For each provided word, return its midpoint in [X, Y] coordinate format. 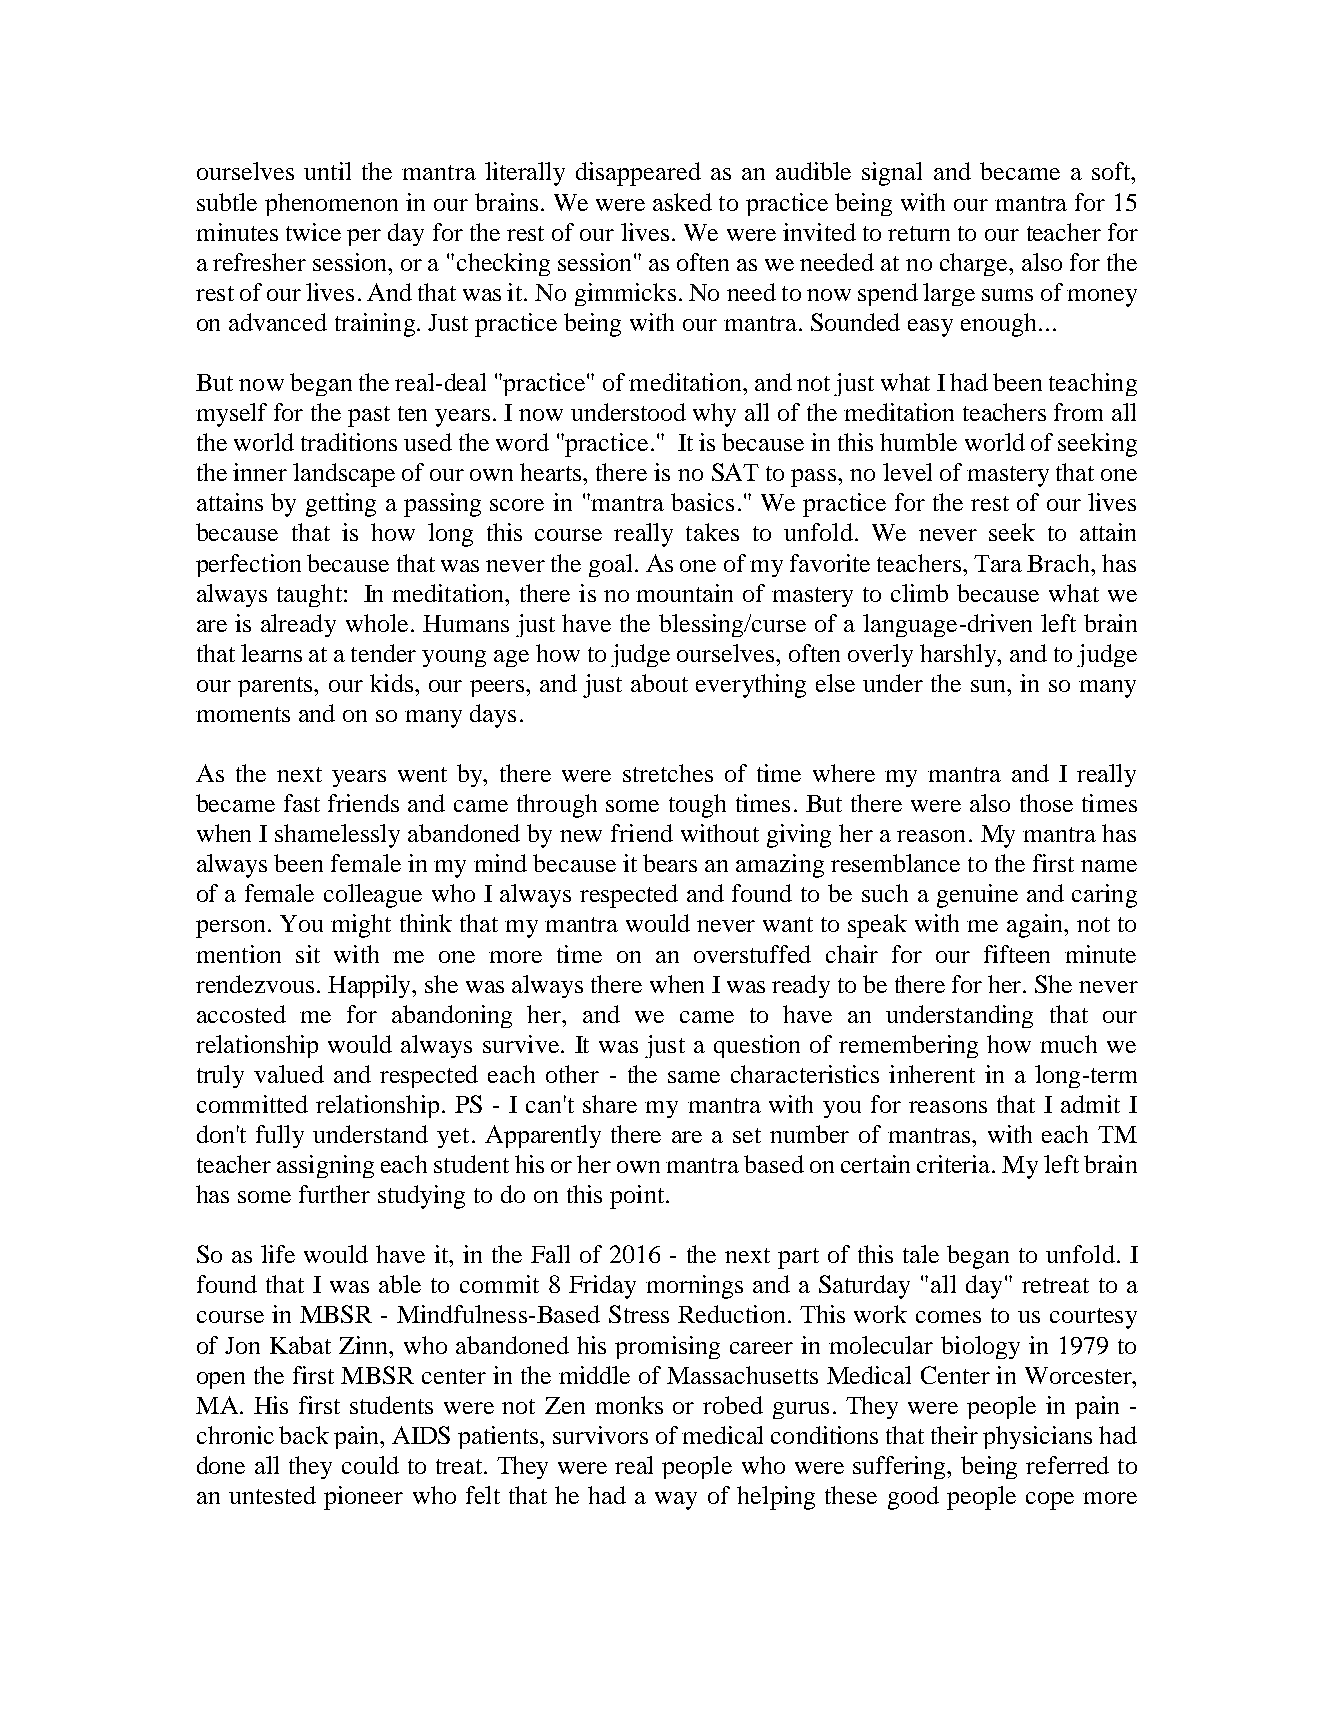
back [304, 1435]
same [694, 1077]
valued [289, 1074]
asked [682, 202]
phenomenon [331, 204]
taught [309, 595]
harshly [959, 655]
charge [975, 264]
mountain [684, 593]
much [1068, 1044]
